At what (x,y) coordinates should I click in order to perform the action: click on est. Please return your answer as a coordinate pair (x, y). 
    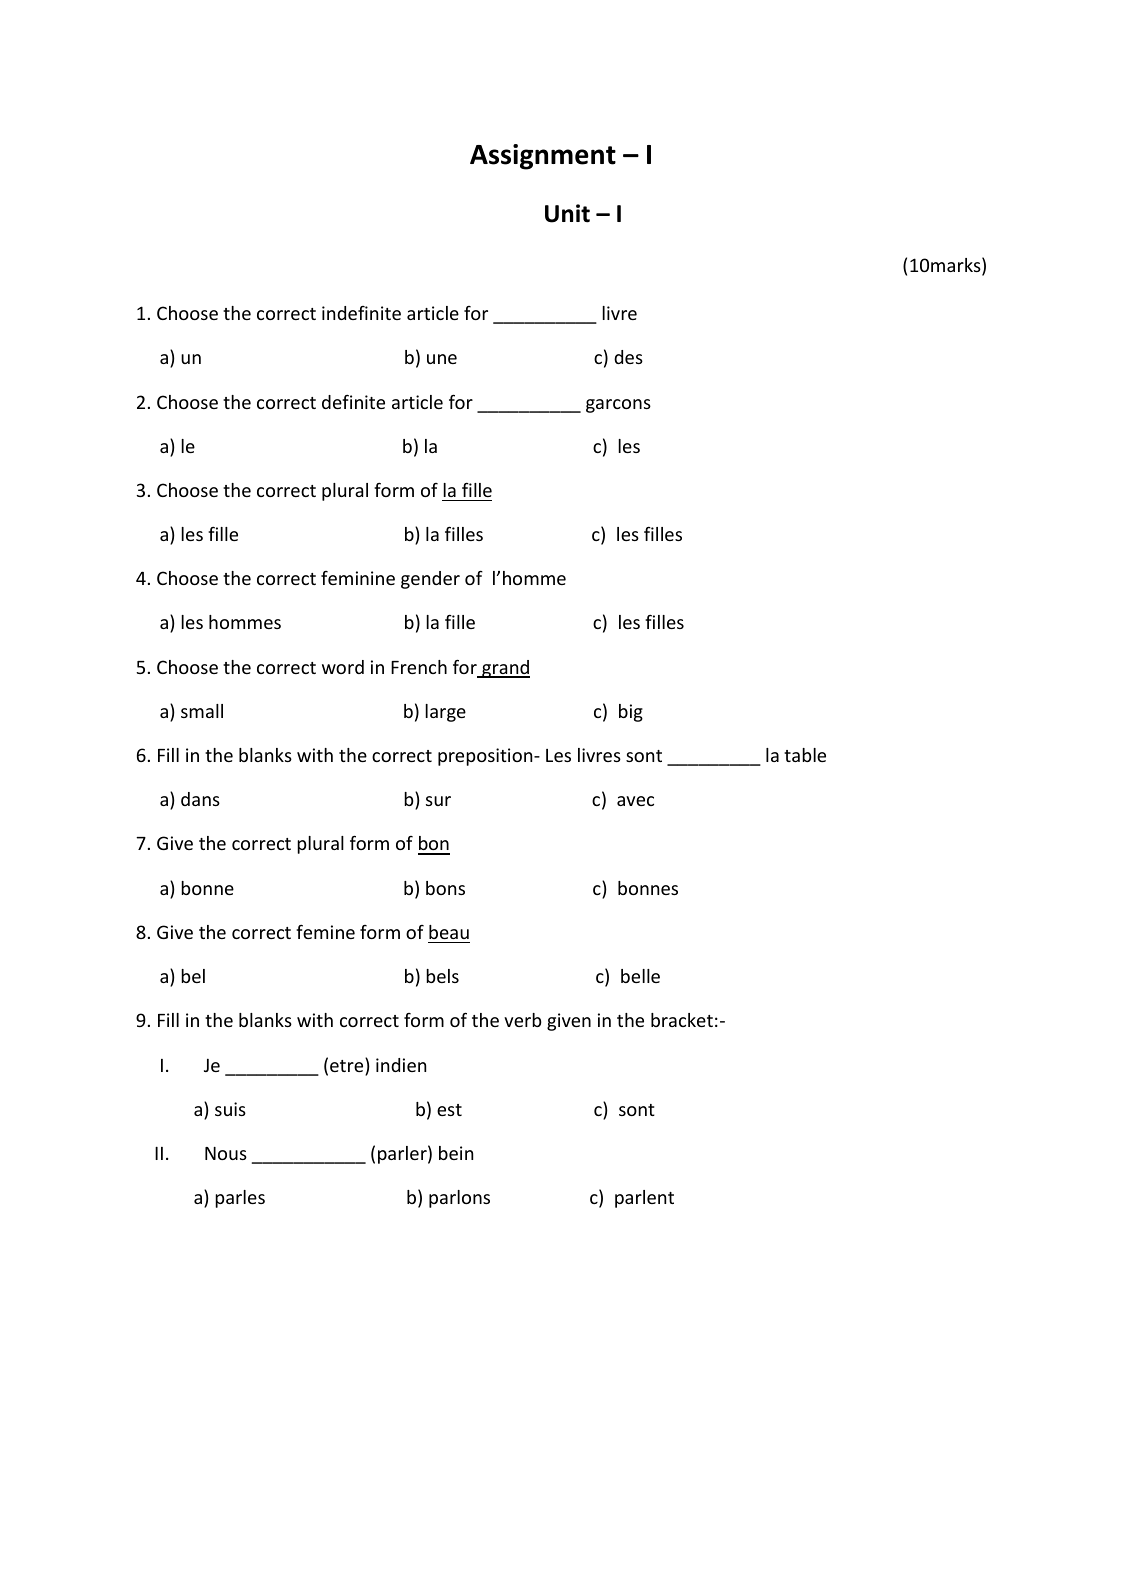
    Looking at the image, I should click on (449, 1110).
